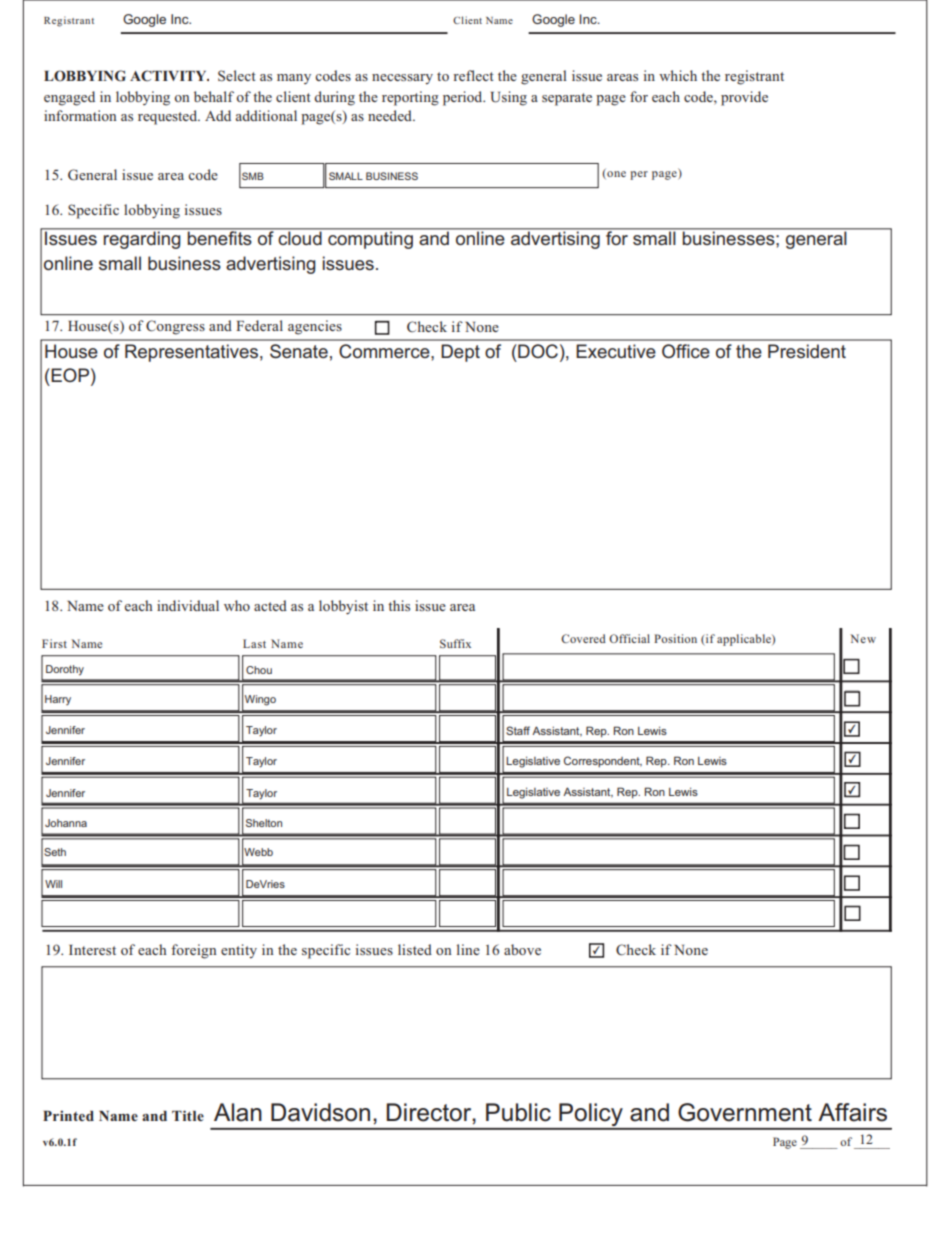 Image resolution: width=952 pixels, height=1233 pixels. Describe the element at coordinates (188, 605) in the screenshot. I see `individual` at that location.
